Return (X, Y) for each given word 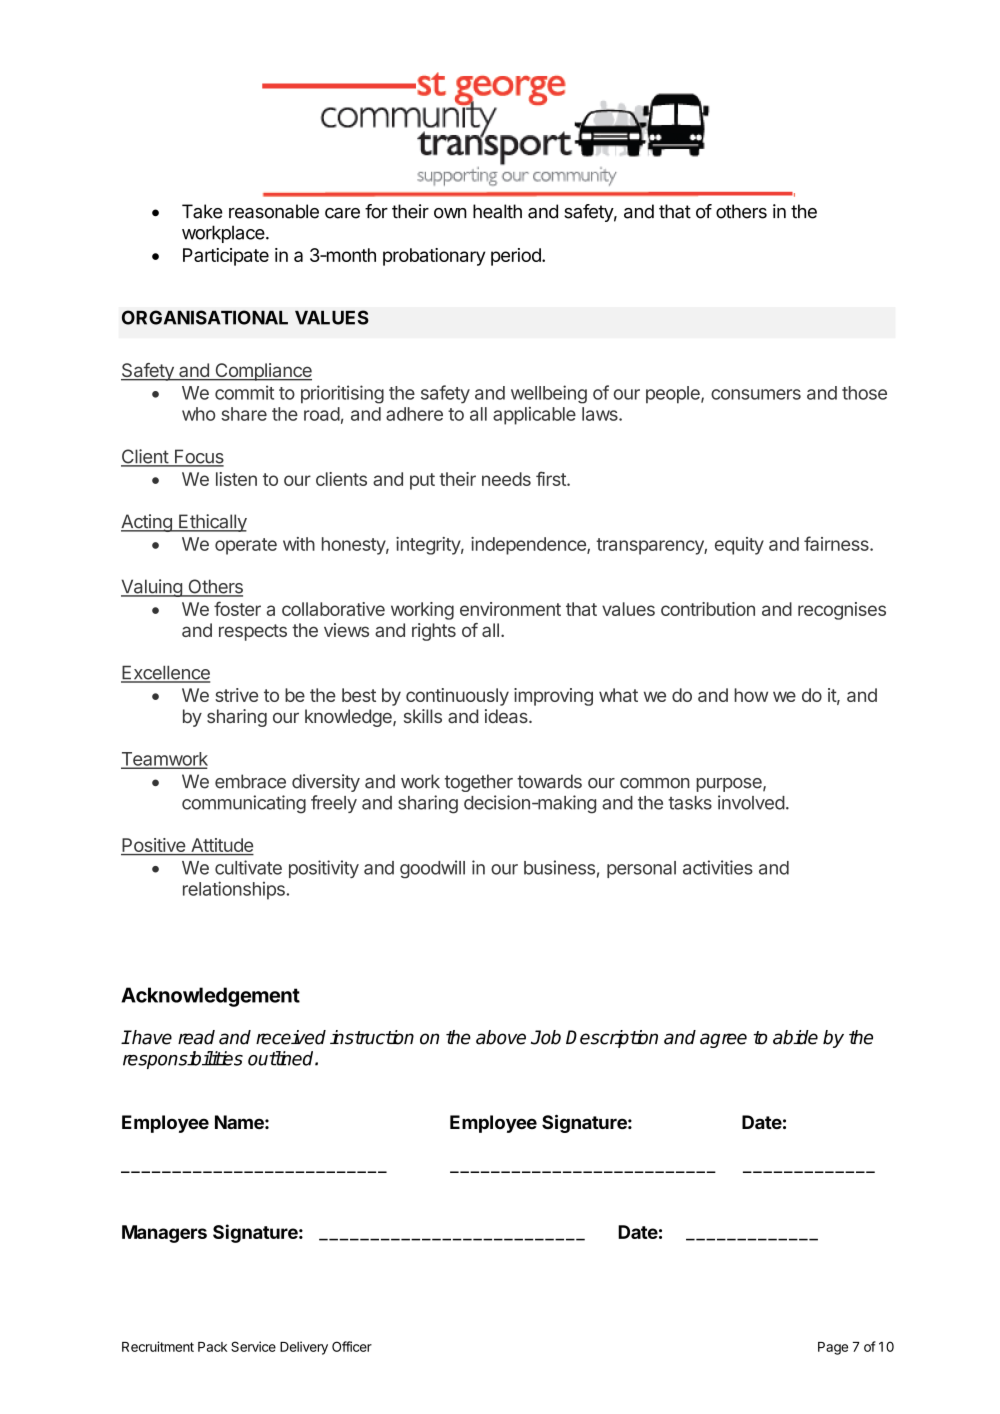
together (478, 783)
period (517, 257)
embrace (250, 781)
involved (751, 802)
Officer (352, 1346)
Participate (226, 257)
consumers (756, 394)
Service (253, 1346)
